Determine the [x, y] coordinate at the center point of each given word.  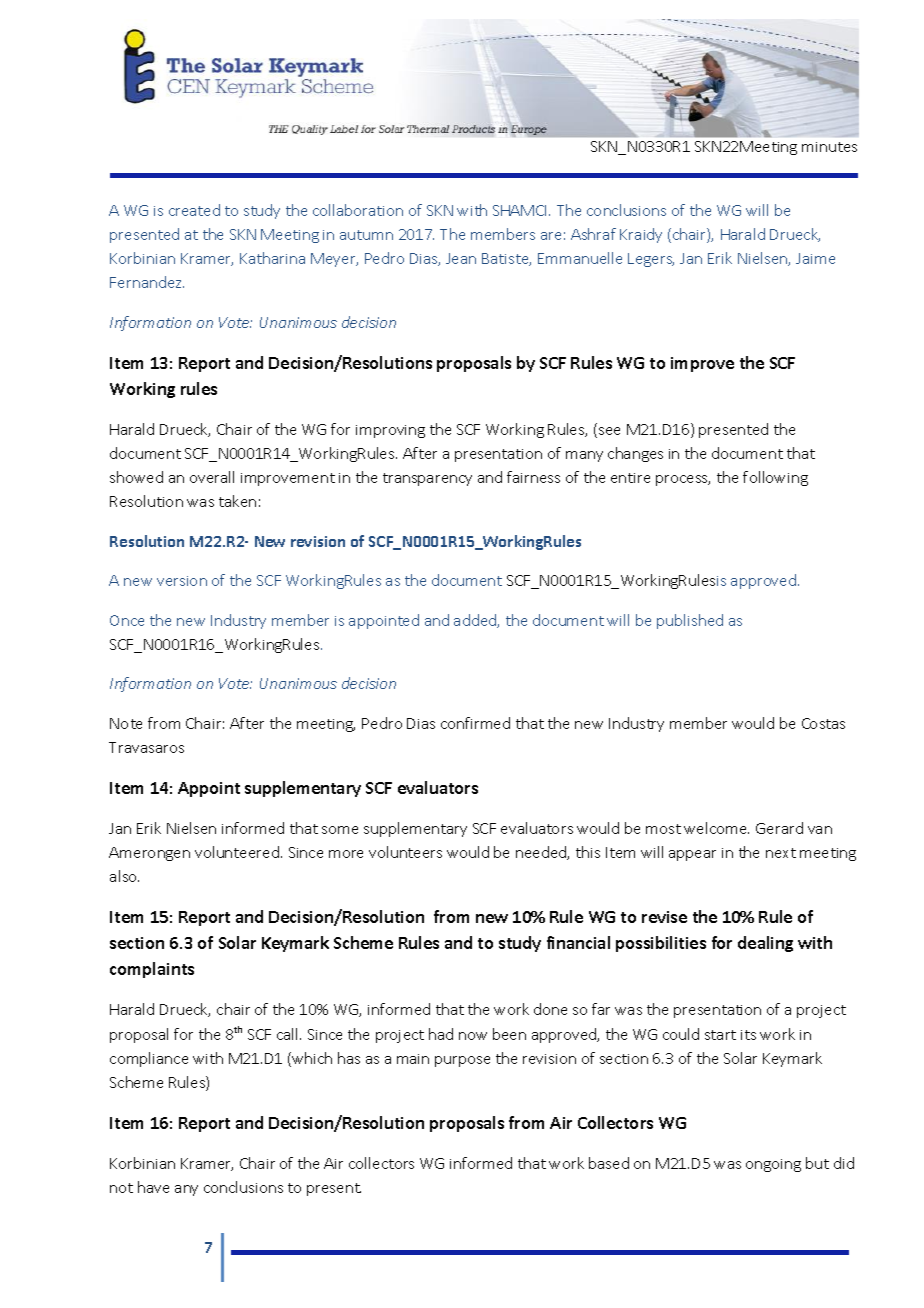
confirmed [475, 723]
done [550, 1009]
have [153, 1187]
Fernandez [147, 282]
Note [126, 723]
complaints [152, 970]
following [775, 478]
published [690, 621]
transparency [427, 479]
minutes [829, 147]
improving [390, 431]
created [194, 210]
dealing [765, 944]
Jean [461, 258]
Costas [823, 723]
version [182, 581]
